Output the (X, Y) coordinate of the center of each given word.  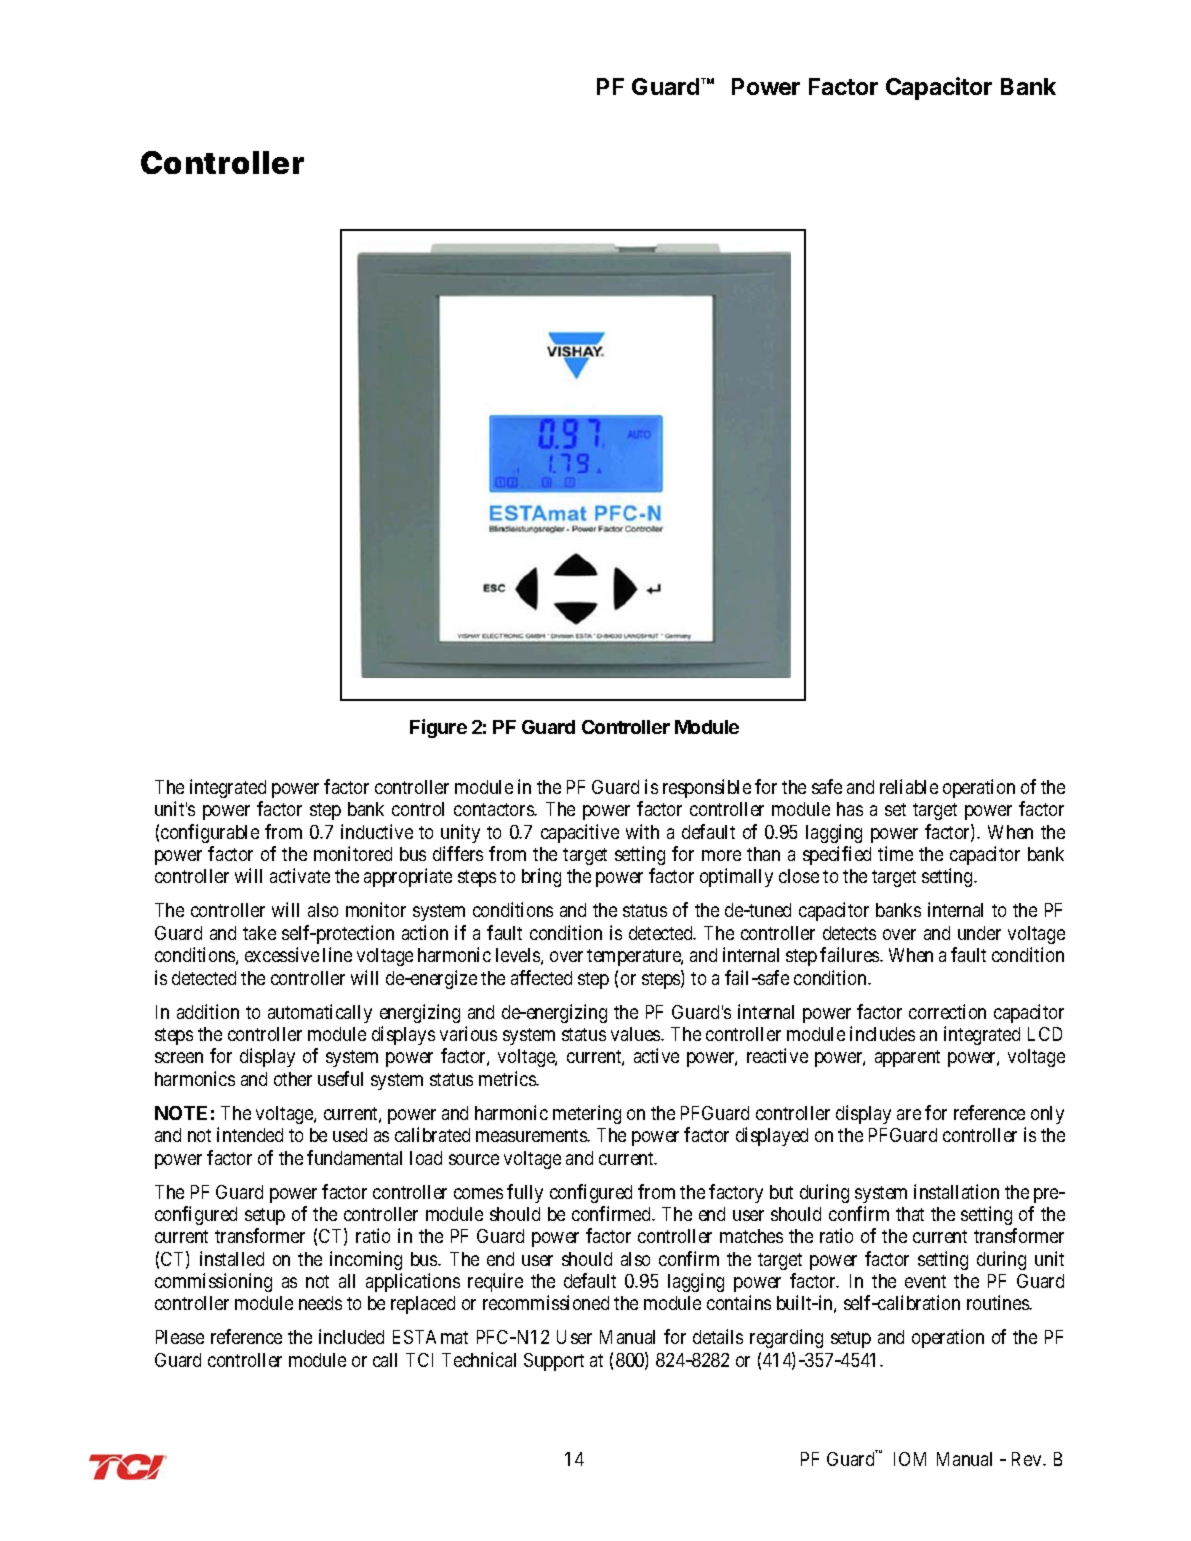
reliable (909, 786)
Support (554, 1362)
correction (947, 1011)
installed (232, 1258)
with (642, 831)
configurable (210, 833)
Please (180, 1337)
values (636, 1034)
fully (525, 1193)
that (910, 1214)
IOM (910, 1459)
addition (208, 1011)
